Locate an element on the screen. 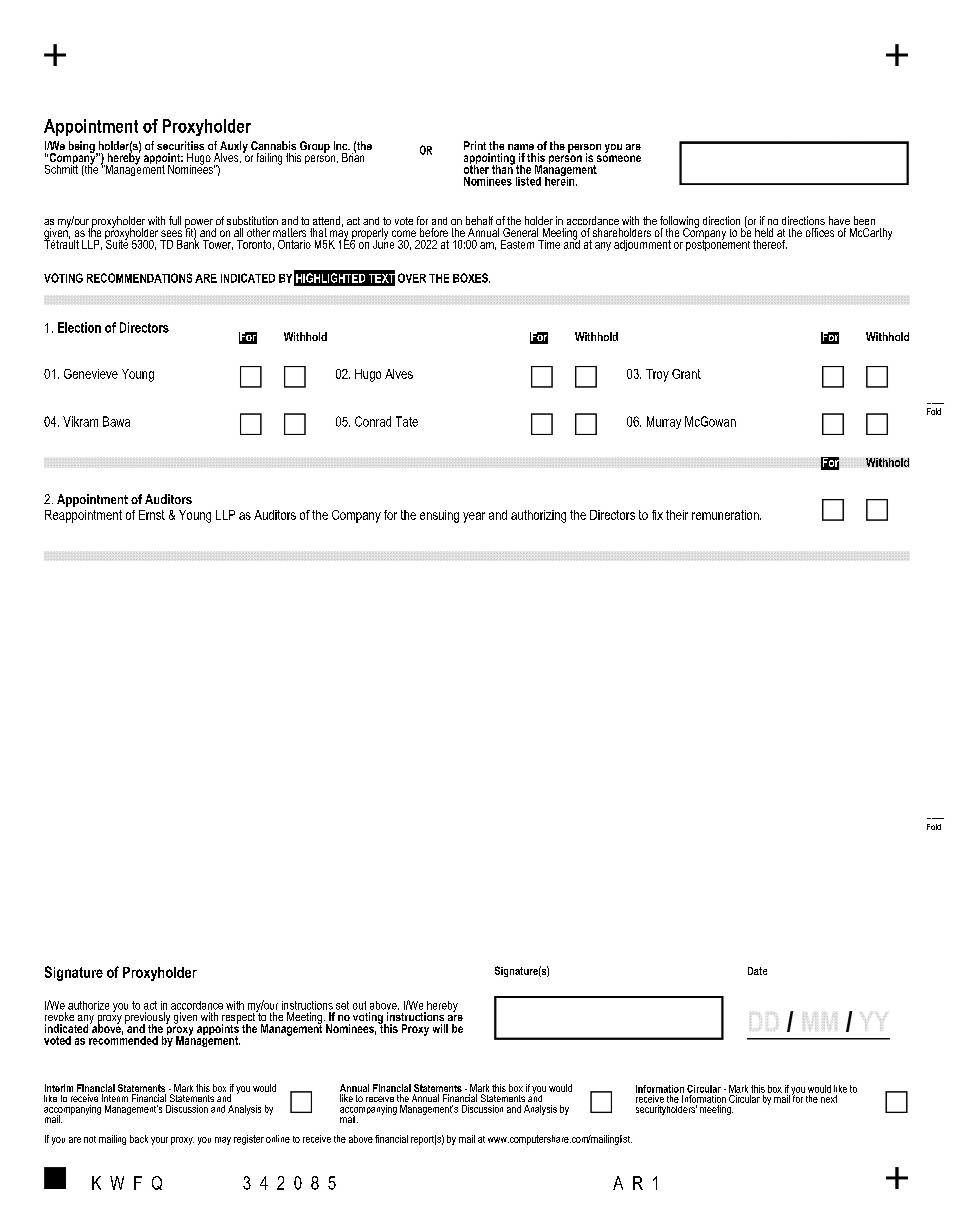  than is located at coordinates (503, 168).
